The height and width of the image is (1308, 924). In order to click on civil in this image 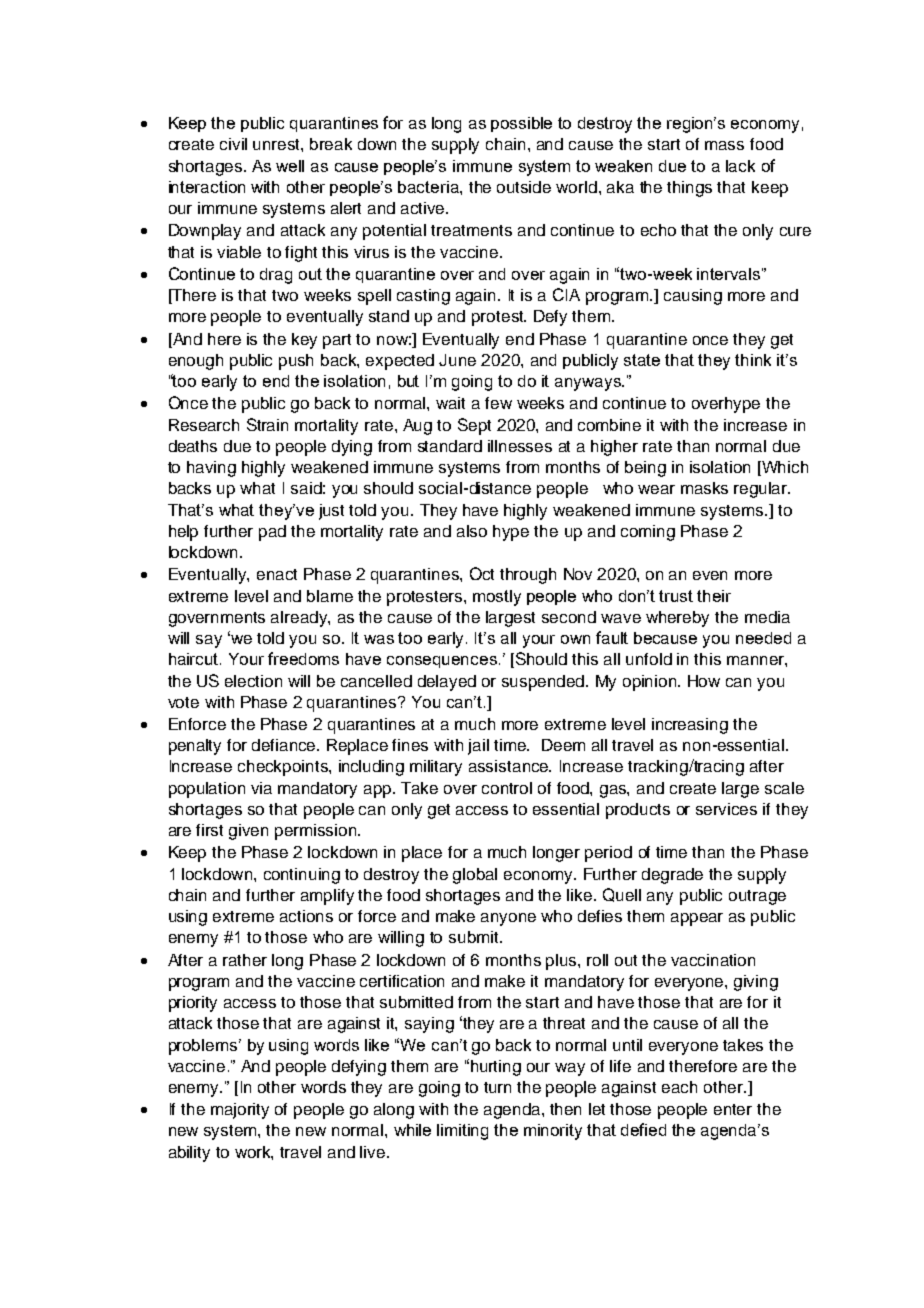, I will do `click(233, 144)`.
